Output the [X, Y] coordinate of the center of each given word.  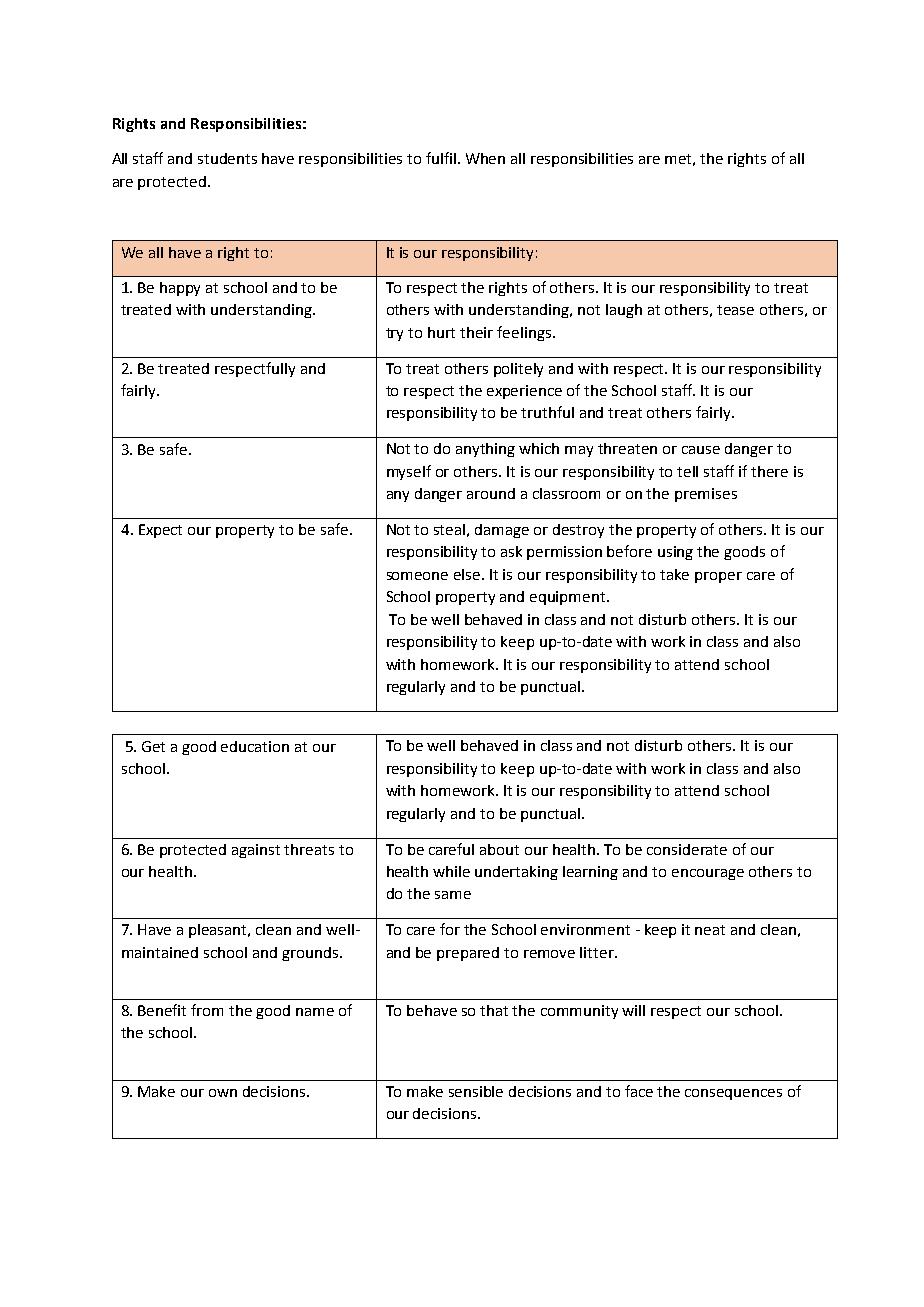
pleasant [219, 931]
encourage [708, 874]
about [499, 849]
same [453, 895]
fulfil [441, 158]
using [675, 553]
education [255, 746]
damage [502, 531]
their [476, 332]
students [227, 158]
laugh [624, 311]
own [223, 1093]
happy [180, 289]
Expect [160, 531]
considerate [687, 849]
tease [735, 310]
